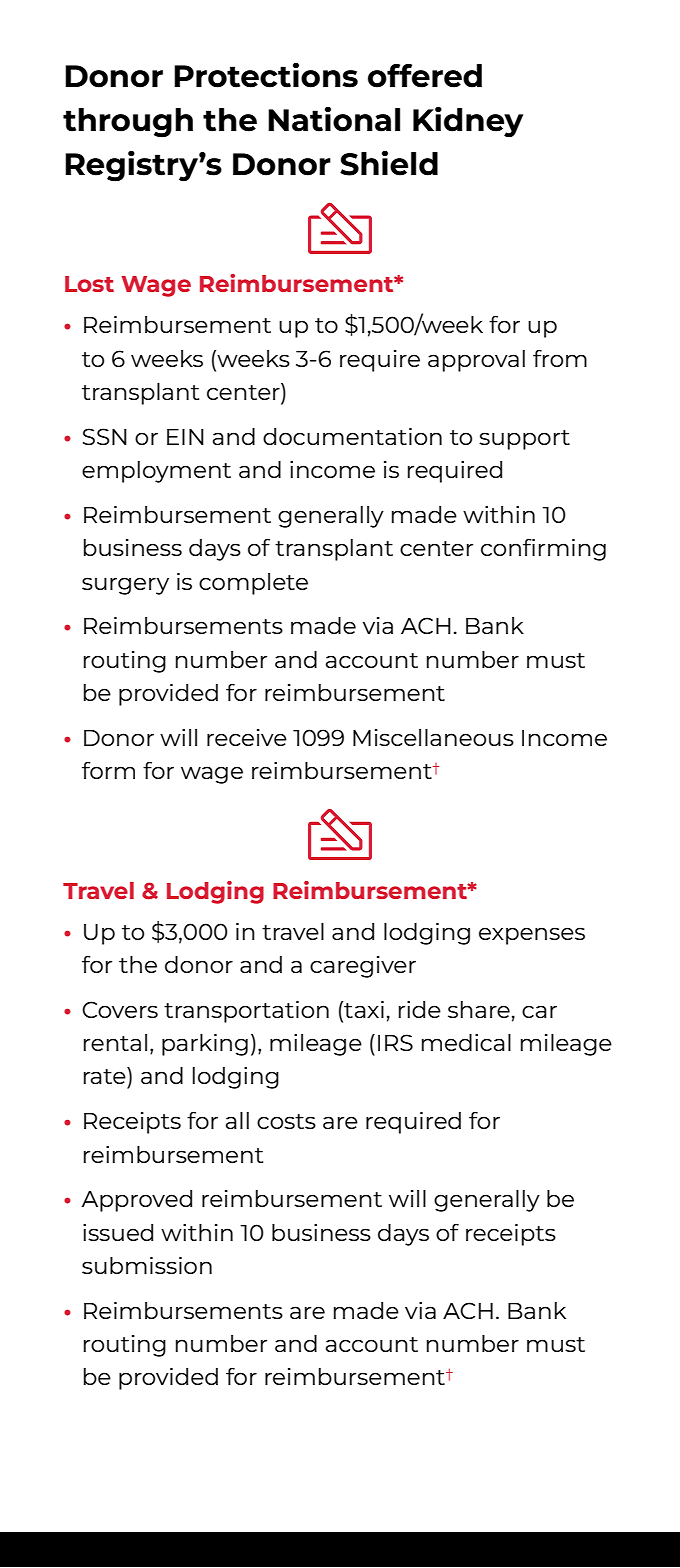 Image resolution: width=680 pixels, height=1568 pixels. I want to click on caregiver, so click(363, 967).
